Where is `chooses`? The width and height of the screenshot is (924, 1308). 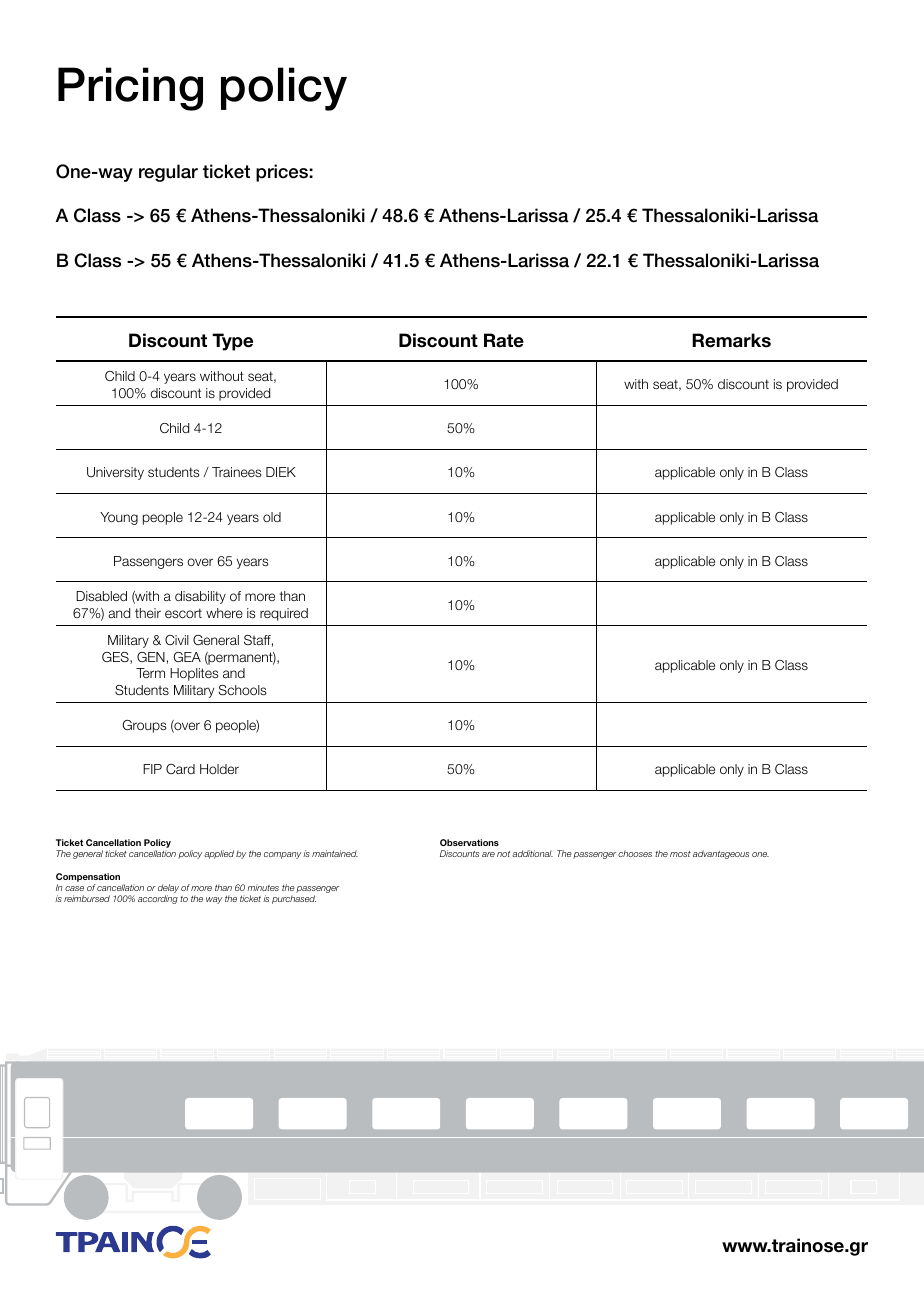 chooses is located at coordinates (635, 853).
